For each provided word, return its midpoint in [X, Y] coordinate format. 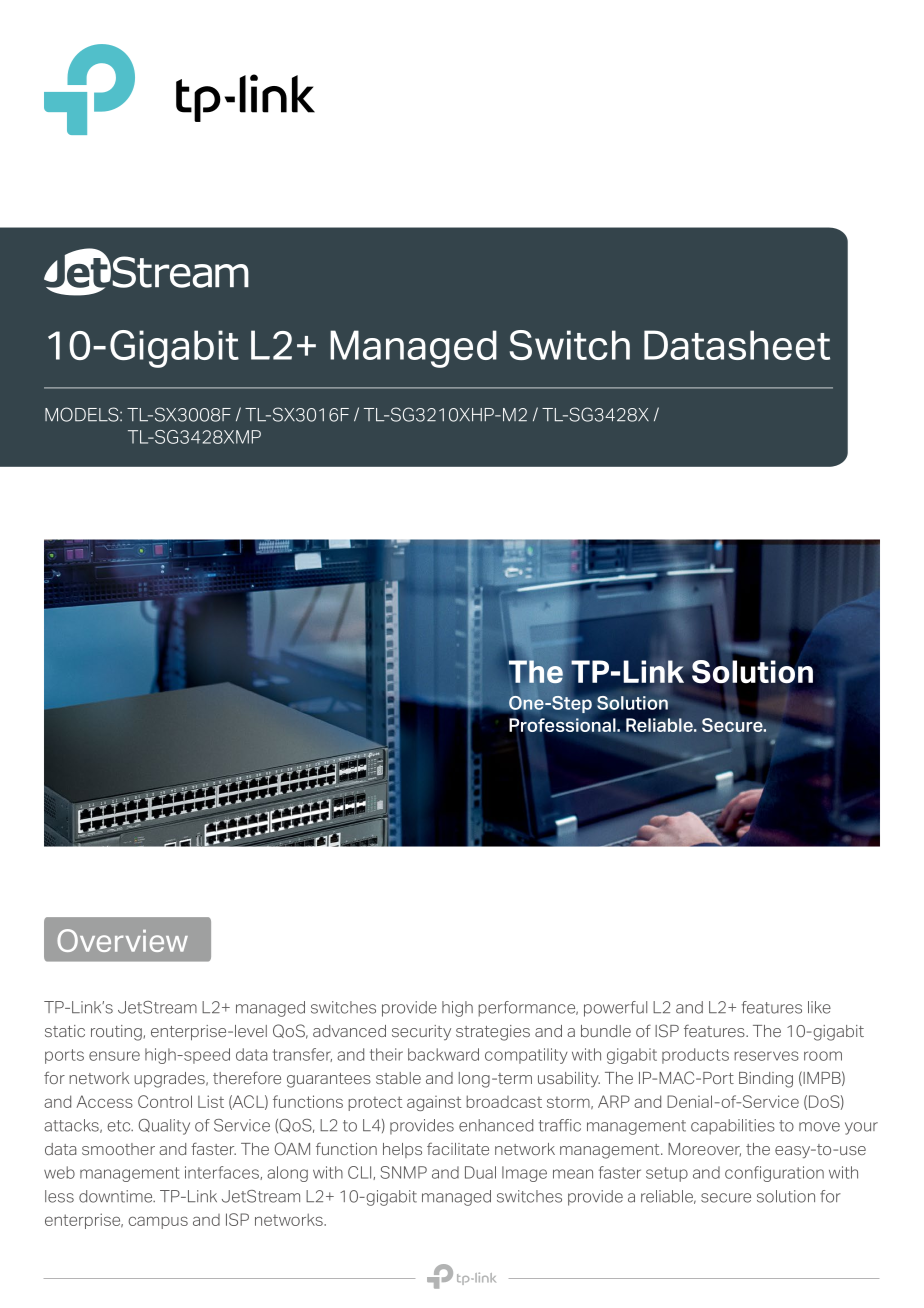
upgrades [170, 1080]
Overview [122, 940]
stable [398, 1078]
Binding [766, 1080]
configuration [774, 1174]
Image [524, 1174]
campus [158, 1222]
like [819, 1007]
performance [528, 1009]
